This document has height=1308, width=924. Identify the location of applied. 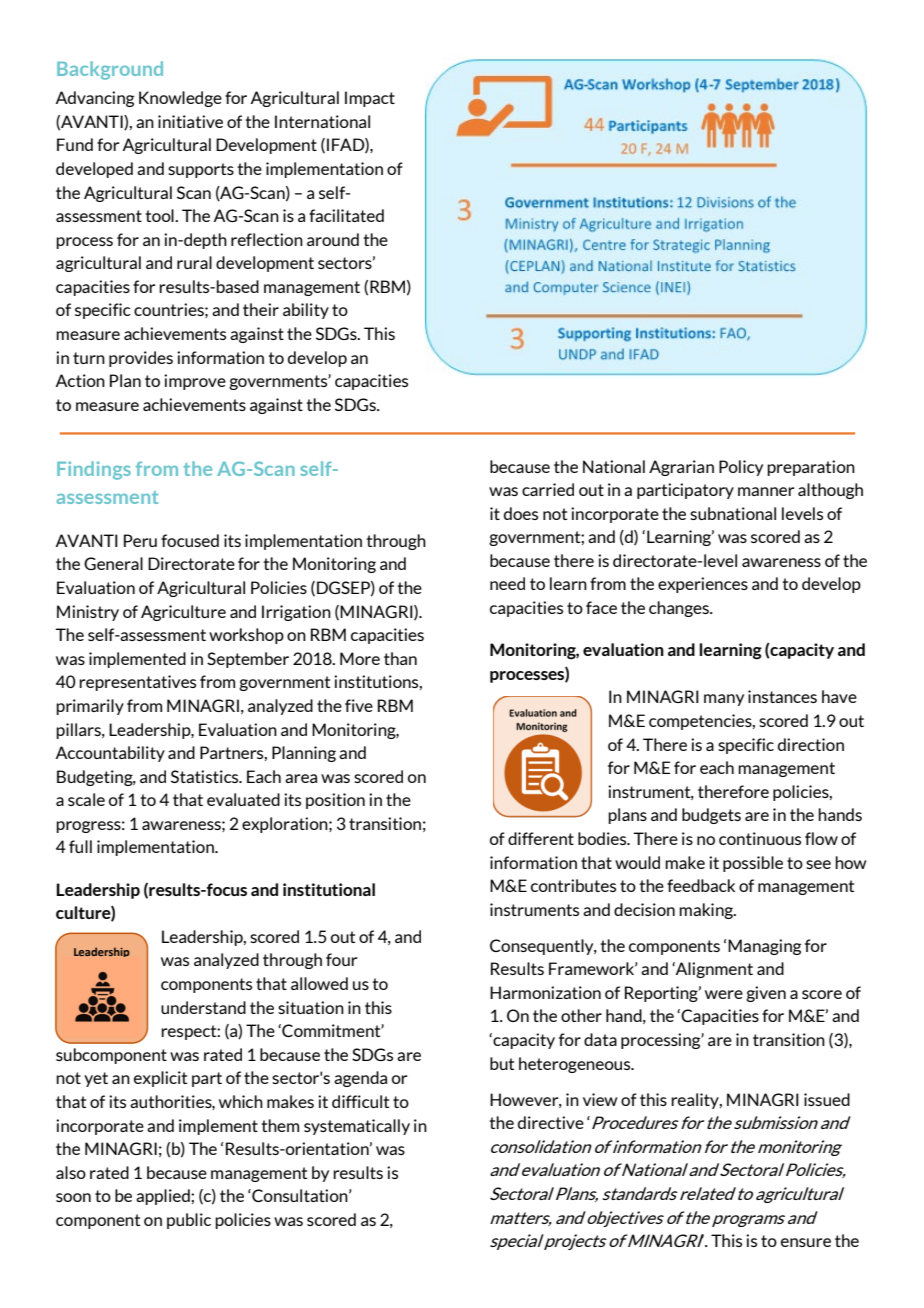
(164, 1197).
